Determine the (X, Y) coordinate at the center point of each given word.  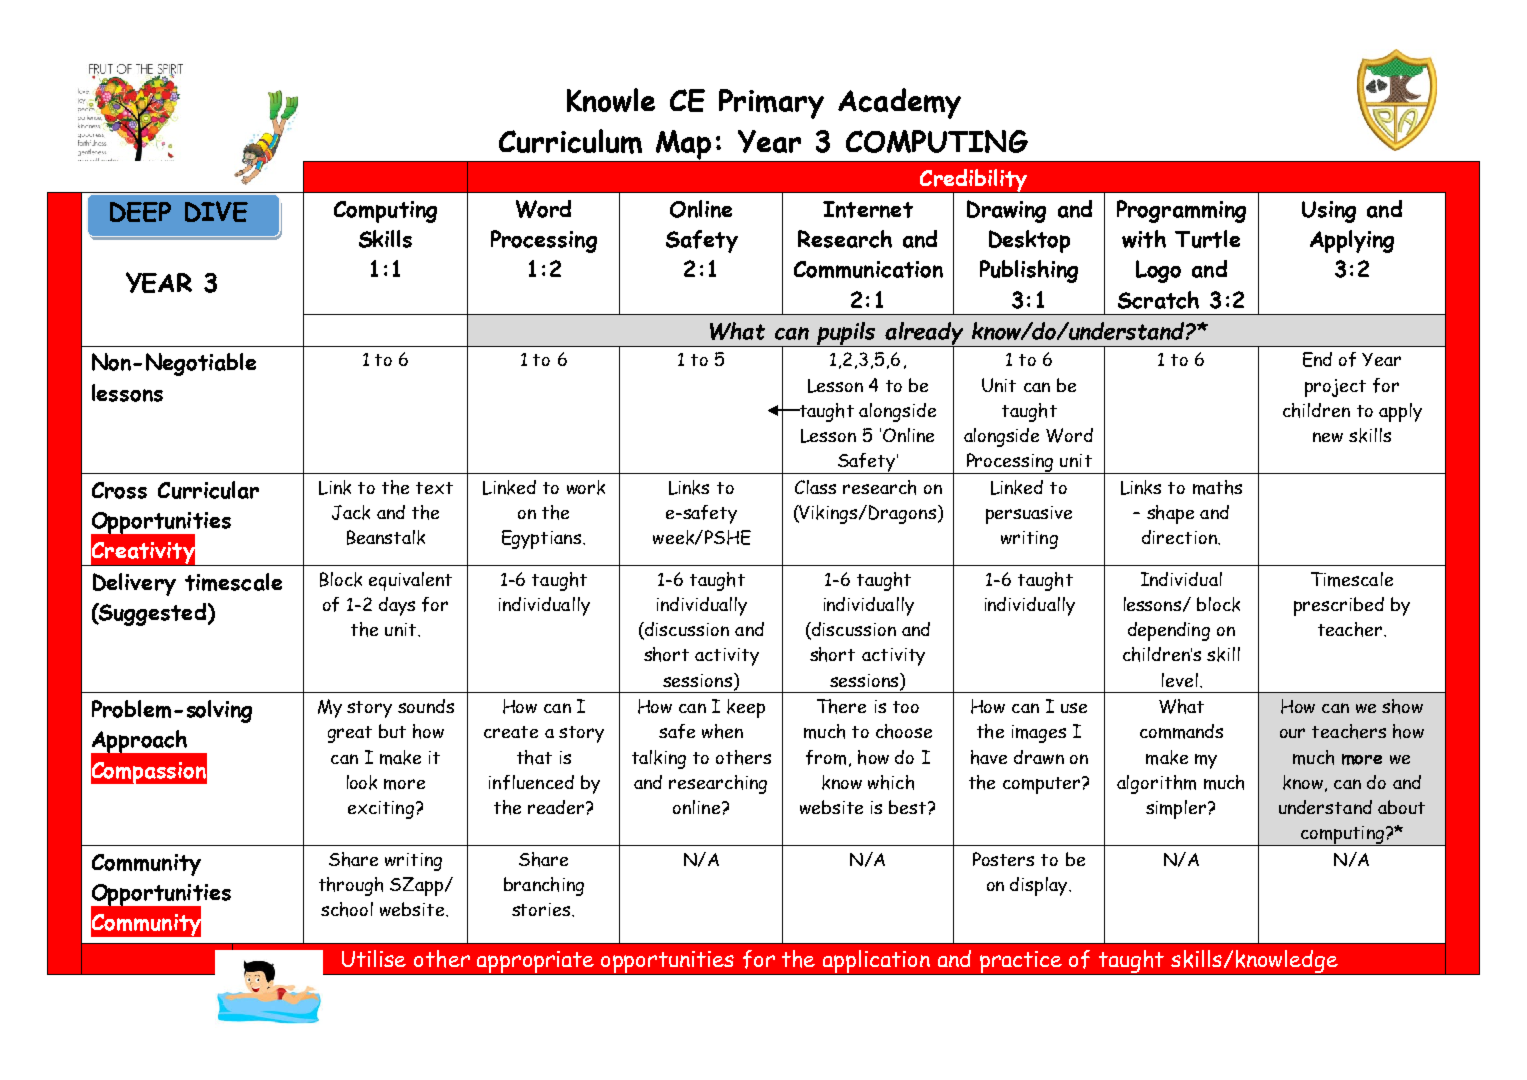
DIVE (216, 211)
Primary (771, 104)
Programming (1181, 211)
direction (1180, 537)
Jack (351, 512)
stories (542, 909)
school (347, 909)
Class (815, 487)
